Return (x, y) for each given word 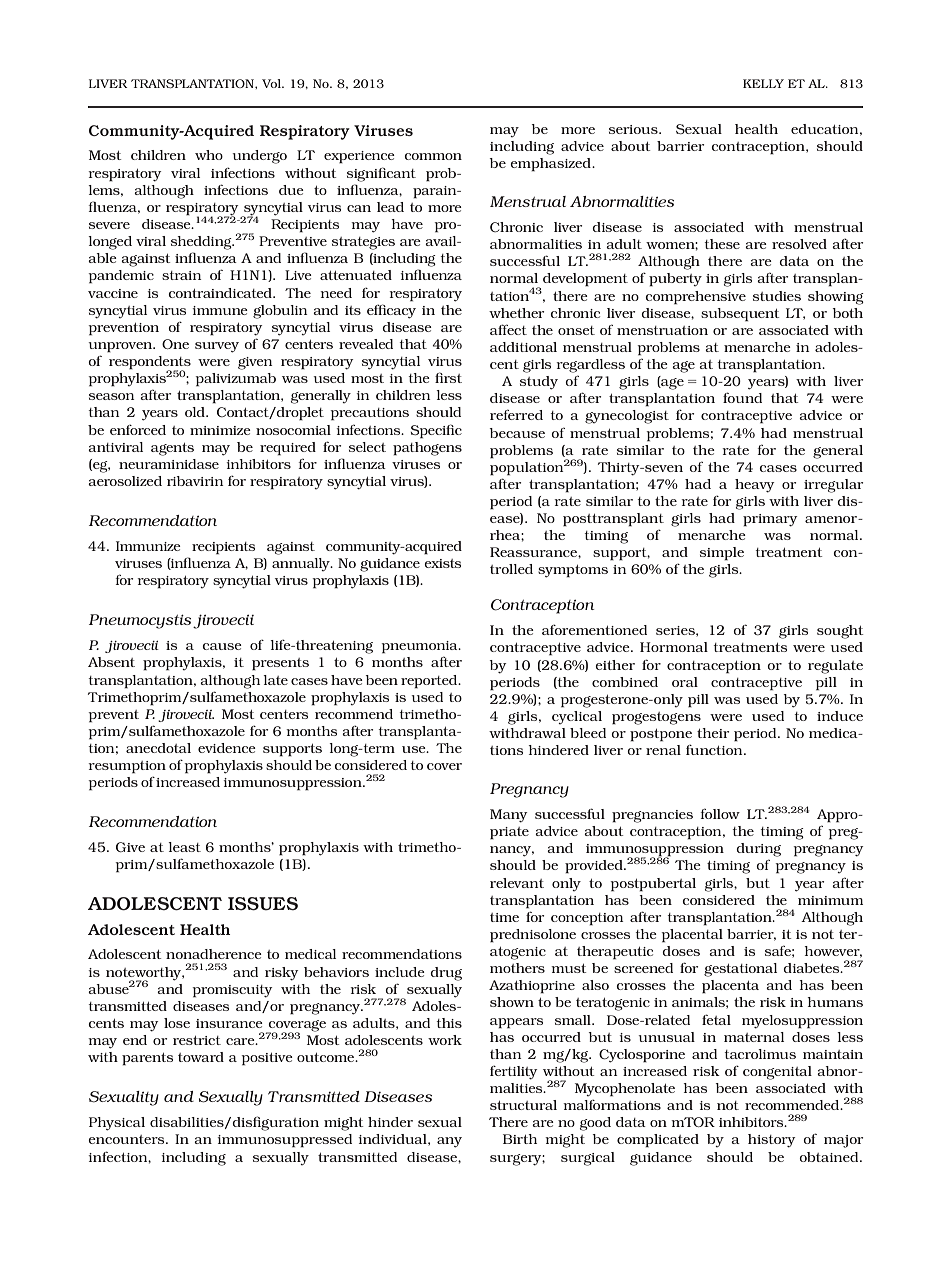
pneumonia (420, 647)
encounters (127, 1139)
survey (217, 347)
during (758, 850)
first (448, 377)
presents (280, 664)
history (772, 1141)
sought (840, 632)
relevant (517, 883)
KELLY (763, 83)
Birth (520, 1139)
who (209, 155)
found (742, 397)
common (433, 156)
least (184, 847)
